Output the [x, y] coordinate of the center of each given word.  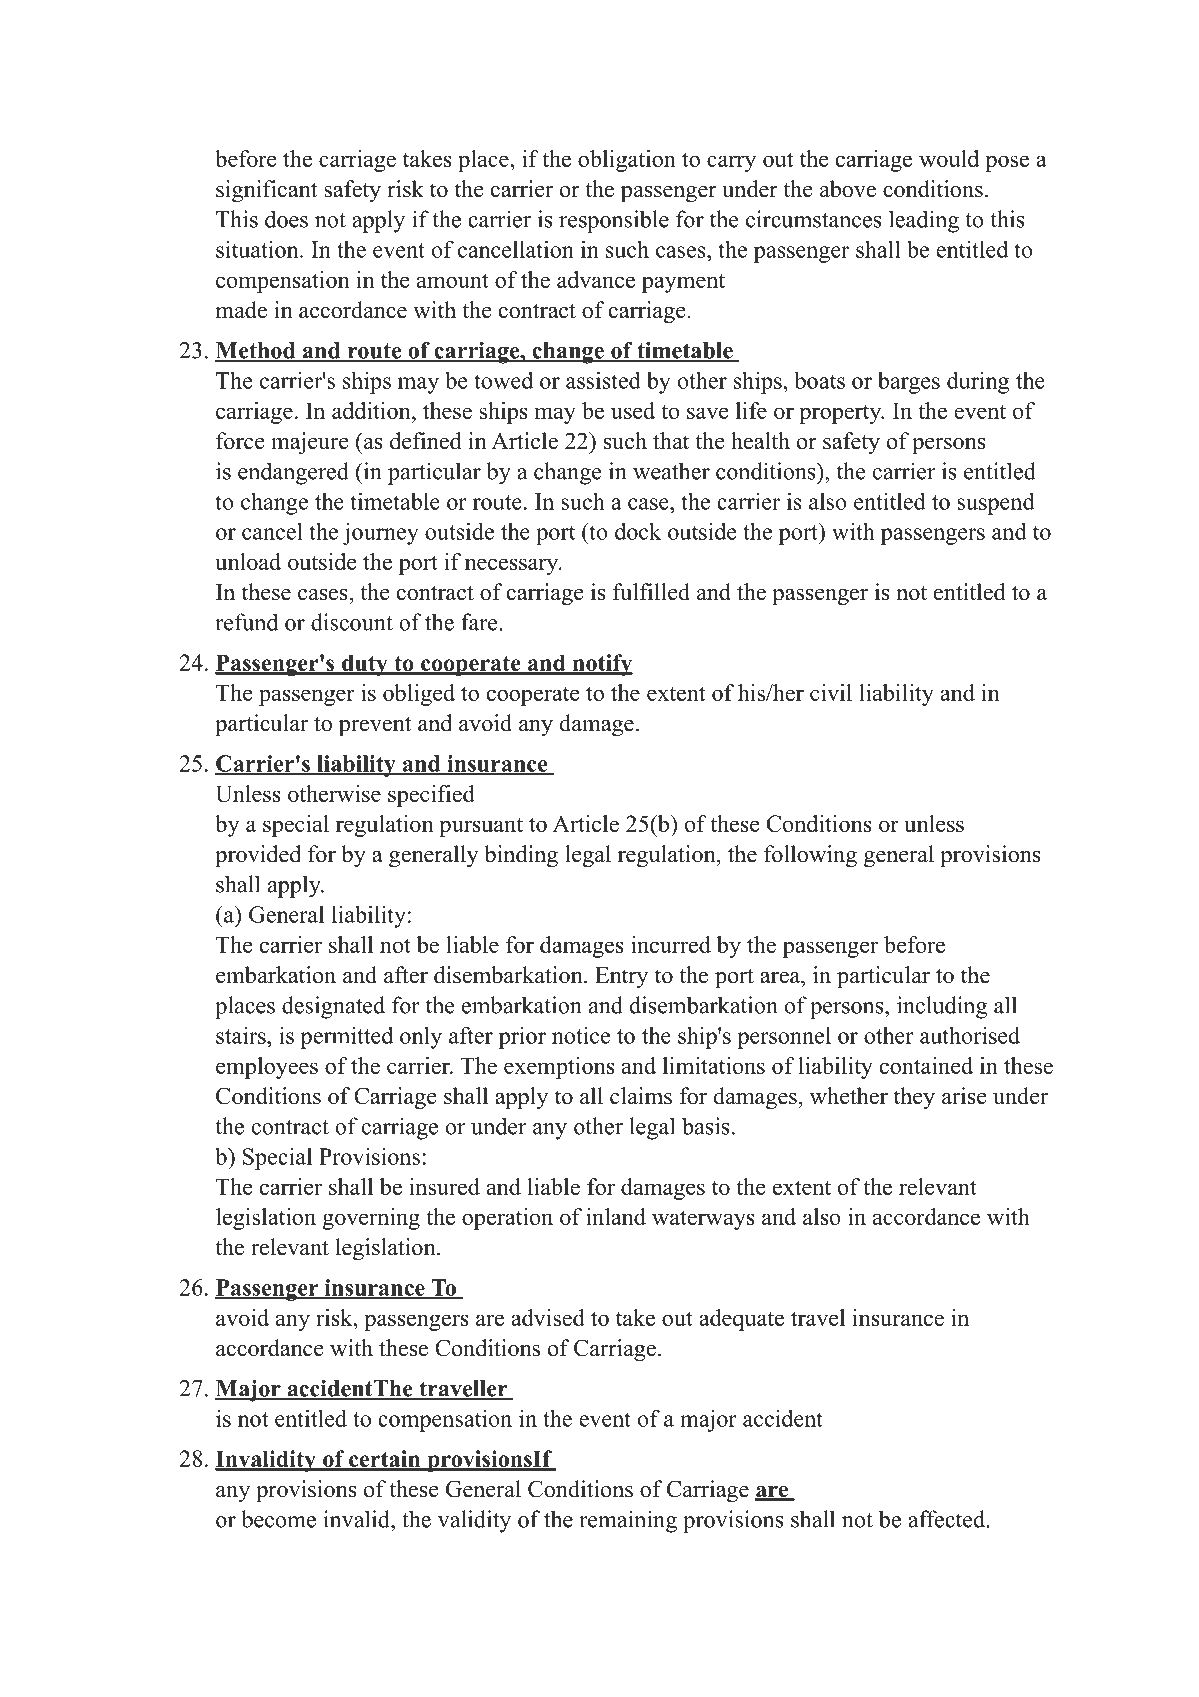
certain [385, 1460]
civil [831, 692]
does [286, 219]
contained [926, 1065]
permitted [346, 1037]
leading [924, 221]
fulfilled [651, 592]
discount [352, 622]
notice [581, 1035]
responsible [614, 221]
